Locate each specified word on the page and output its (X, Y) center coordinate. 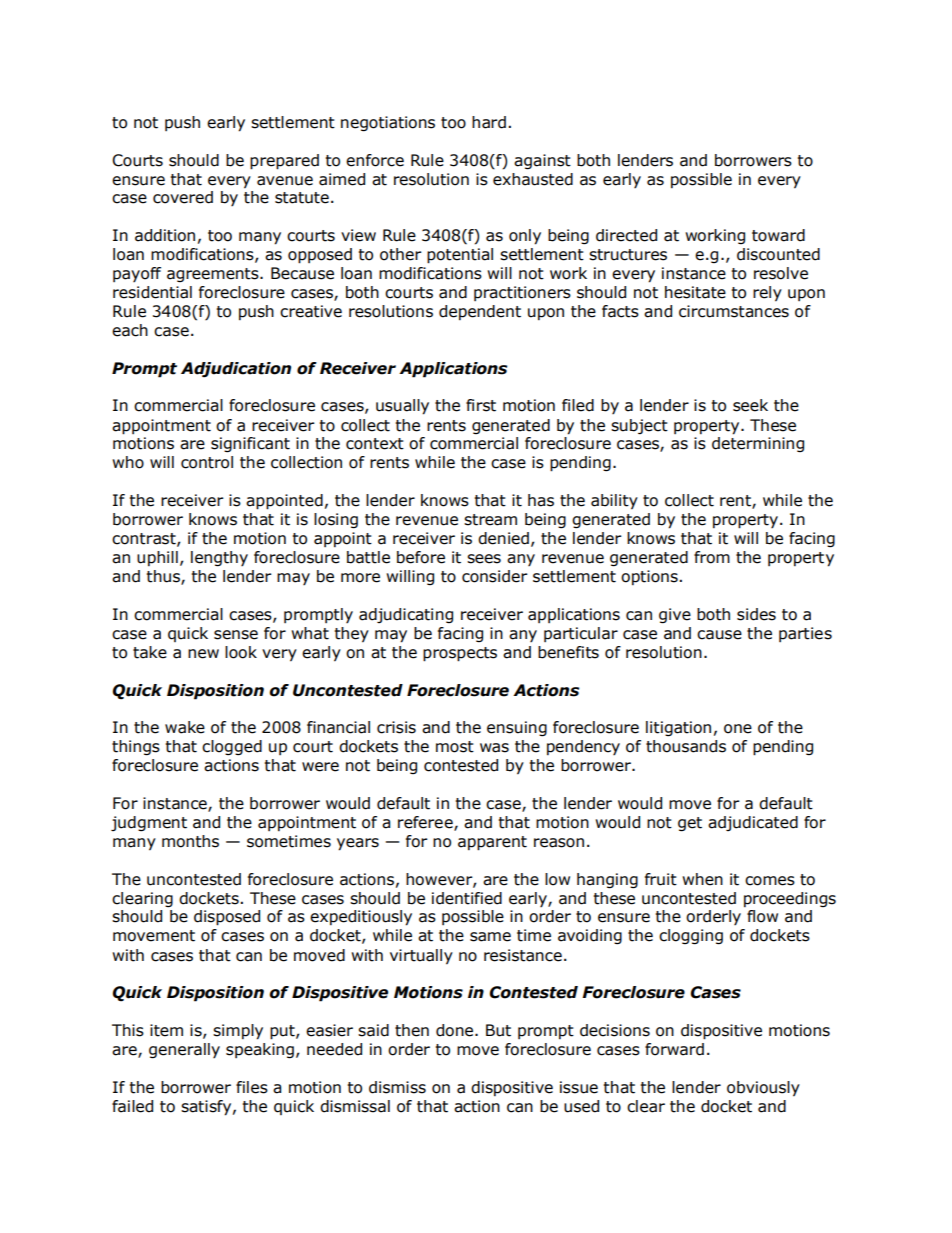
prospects (460, 654)
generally (184, 1050)
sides (756, 614)
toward (778, 235)
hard (489, 122)
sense (236, 635)
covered (183, 197)
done (456, 1030)
